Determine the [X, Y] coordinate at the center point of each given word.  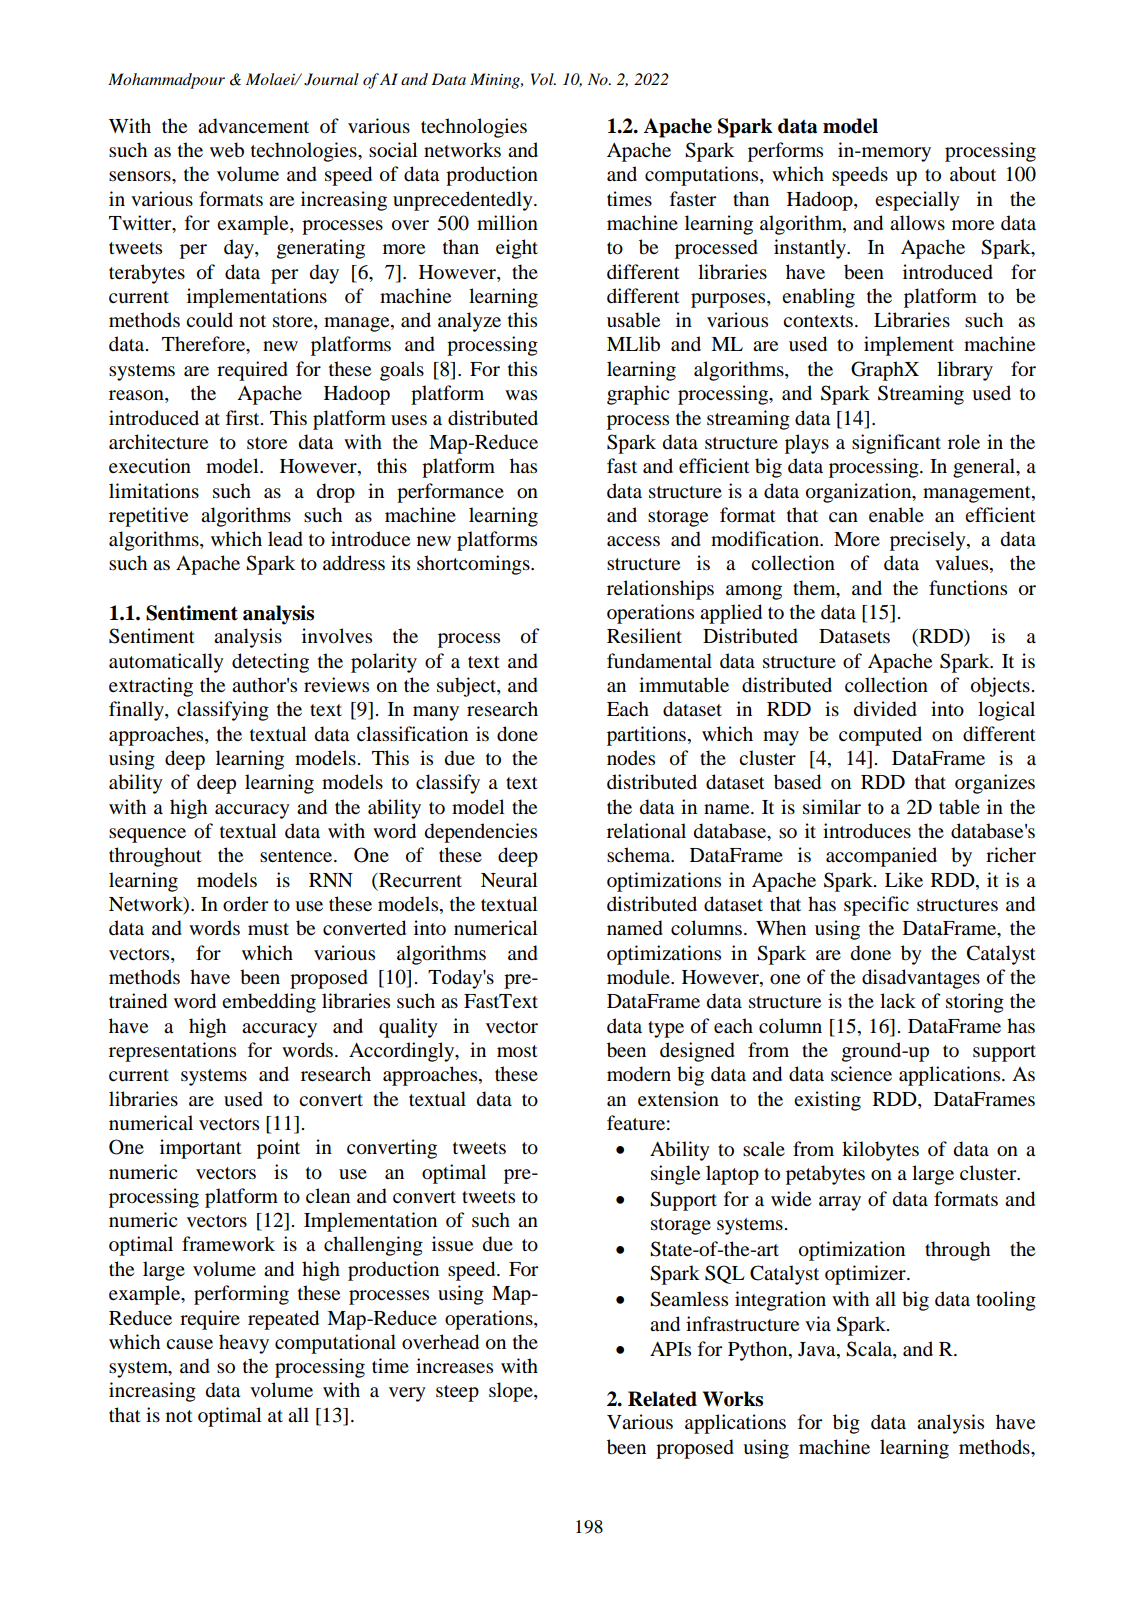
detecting [270, 663]
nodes [631, 758]
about [973, 174]
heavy [244, 1344]
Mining [496, 81]
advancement [253, 126]
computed [880, 736]
